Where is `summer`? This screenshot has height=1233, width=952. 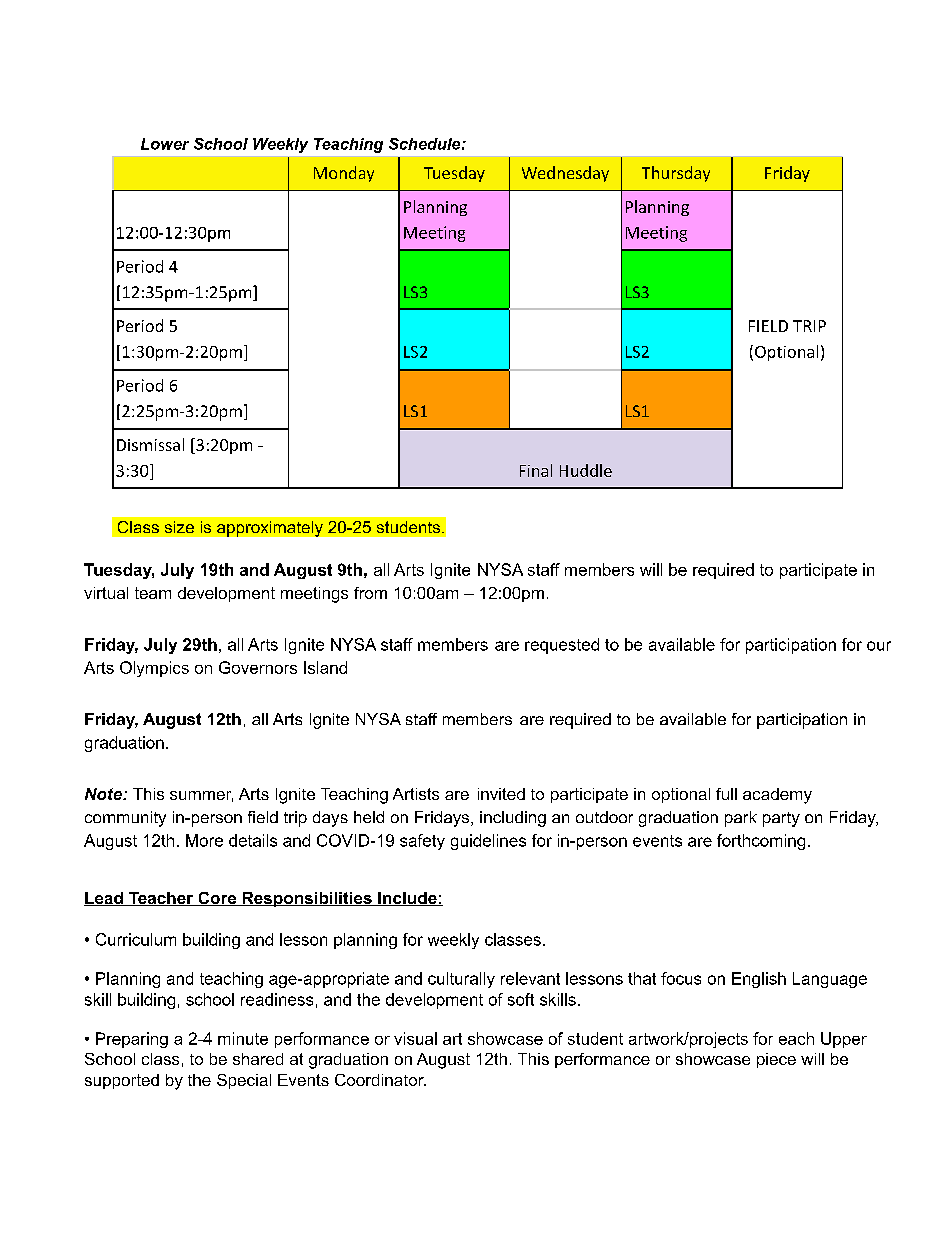 summer is located at coordinates (201, 796).
